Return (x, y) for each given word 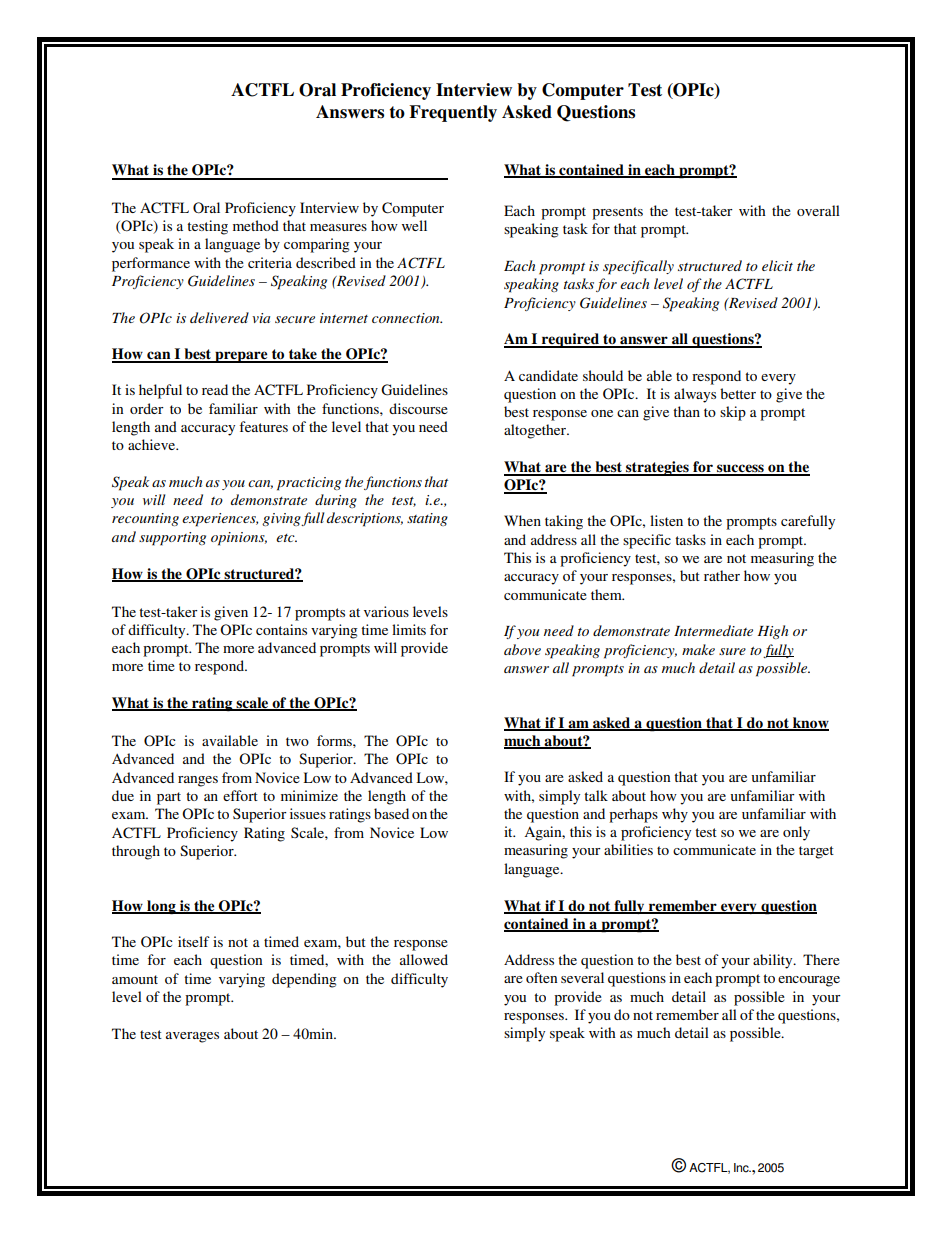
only (796, 833)
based (391, 813)
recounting (145, 519)
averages (192, 1037)
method (256, 225)
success (740, 469)
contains (281, 629)
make (698, 649)
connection (407, 318)
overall (818, 210)
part (169, 798)
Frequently (453, 113)
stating (427, 519)
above (522, 649)
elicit (777, 265)
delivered (219, 317)
